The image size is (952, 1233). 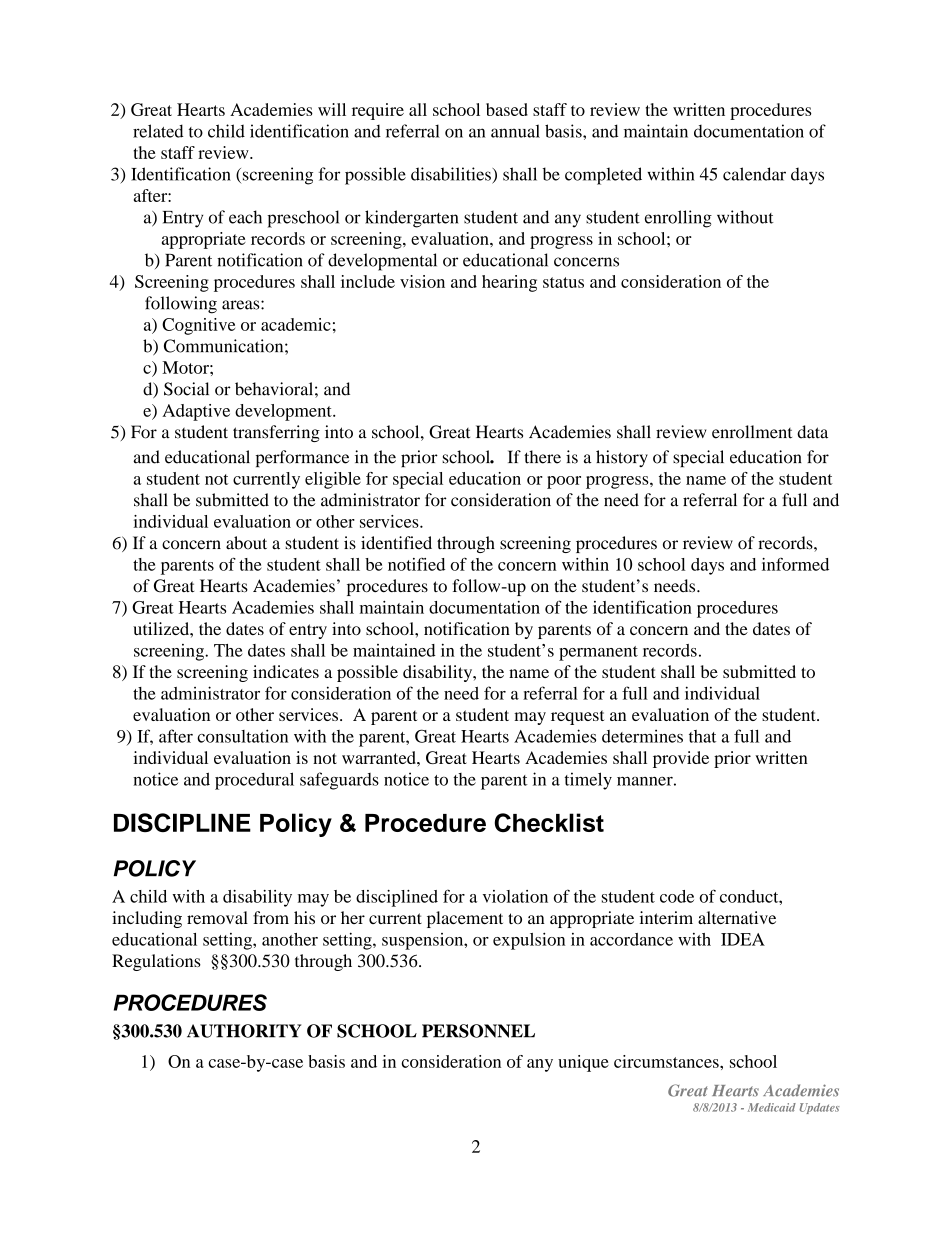 I want to click on informed, so click(x=795, y=564).
